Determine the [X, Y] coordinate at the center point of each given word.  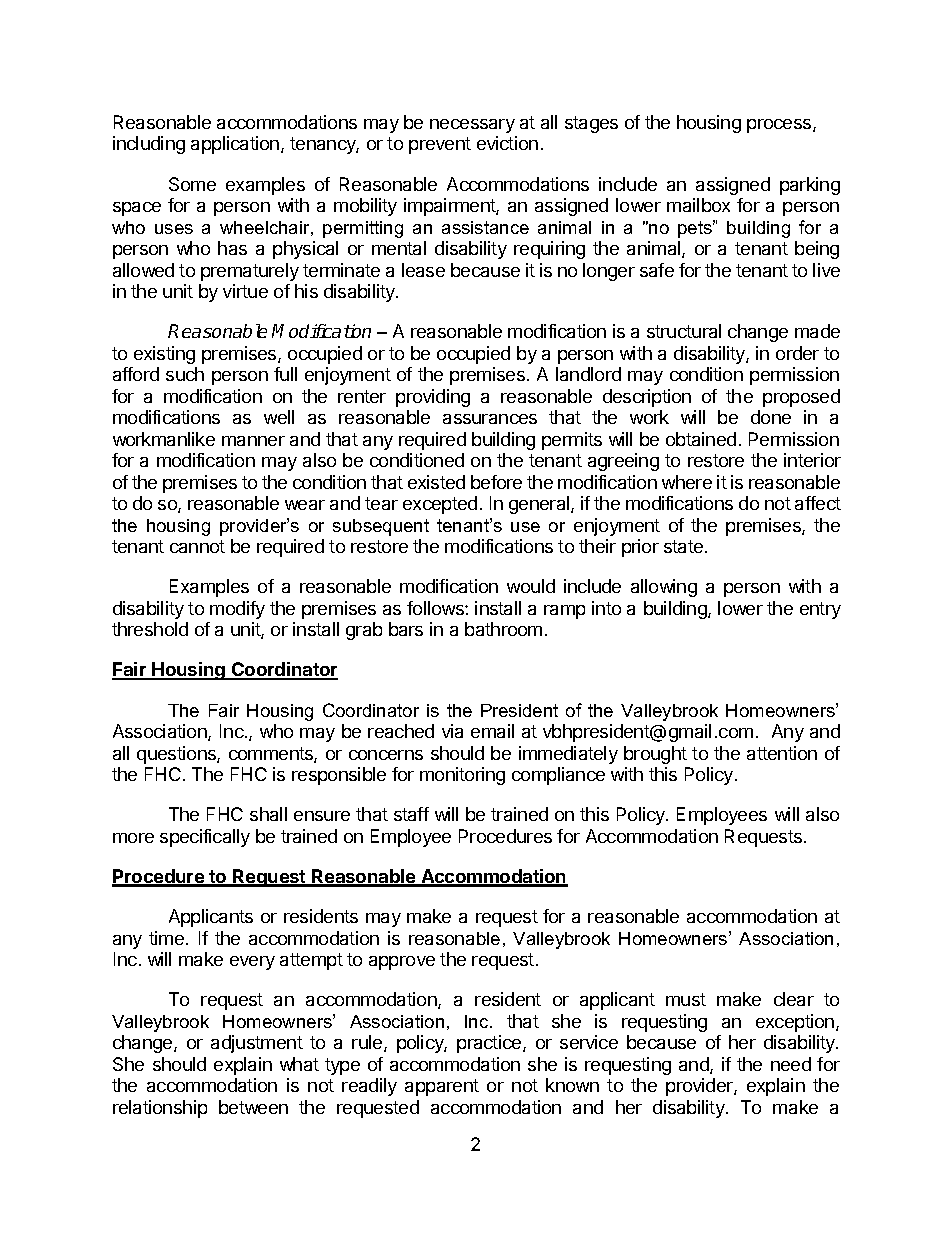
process [780, 126]
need [791, 1064]
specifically [205, 838]
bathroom [503, 629]
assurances [490, 419]
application [235, 145]
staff [411, 814]
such [185, 374]
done [771, 417]
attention [782, 753]
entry [820, 610]
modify [237, 610]
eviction [507, 143]
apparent [442, 1087]
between [253, 1107]
